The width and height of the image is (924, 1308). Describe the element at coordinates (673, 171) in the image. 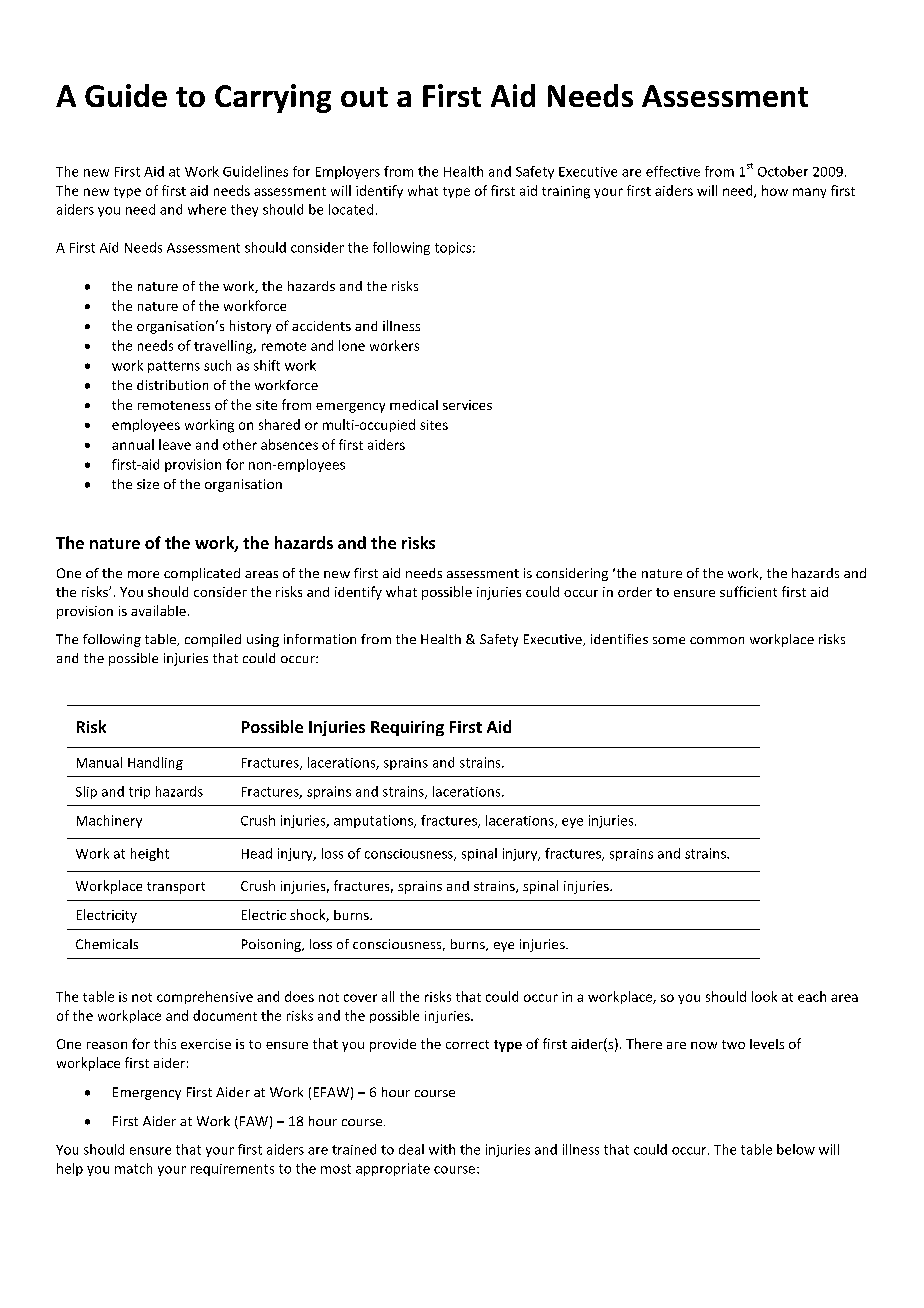

I see `effective` at that location.
